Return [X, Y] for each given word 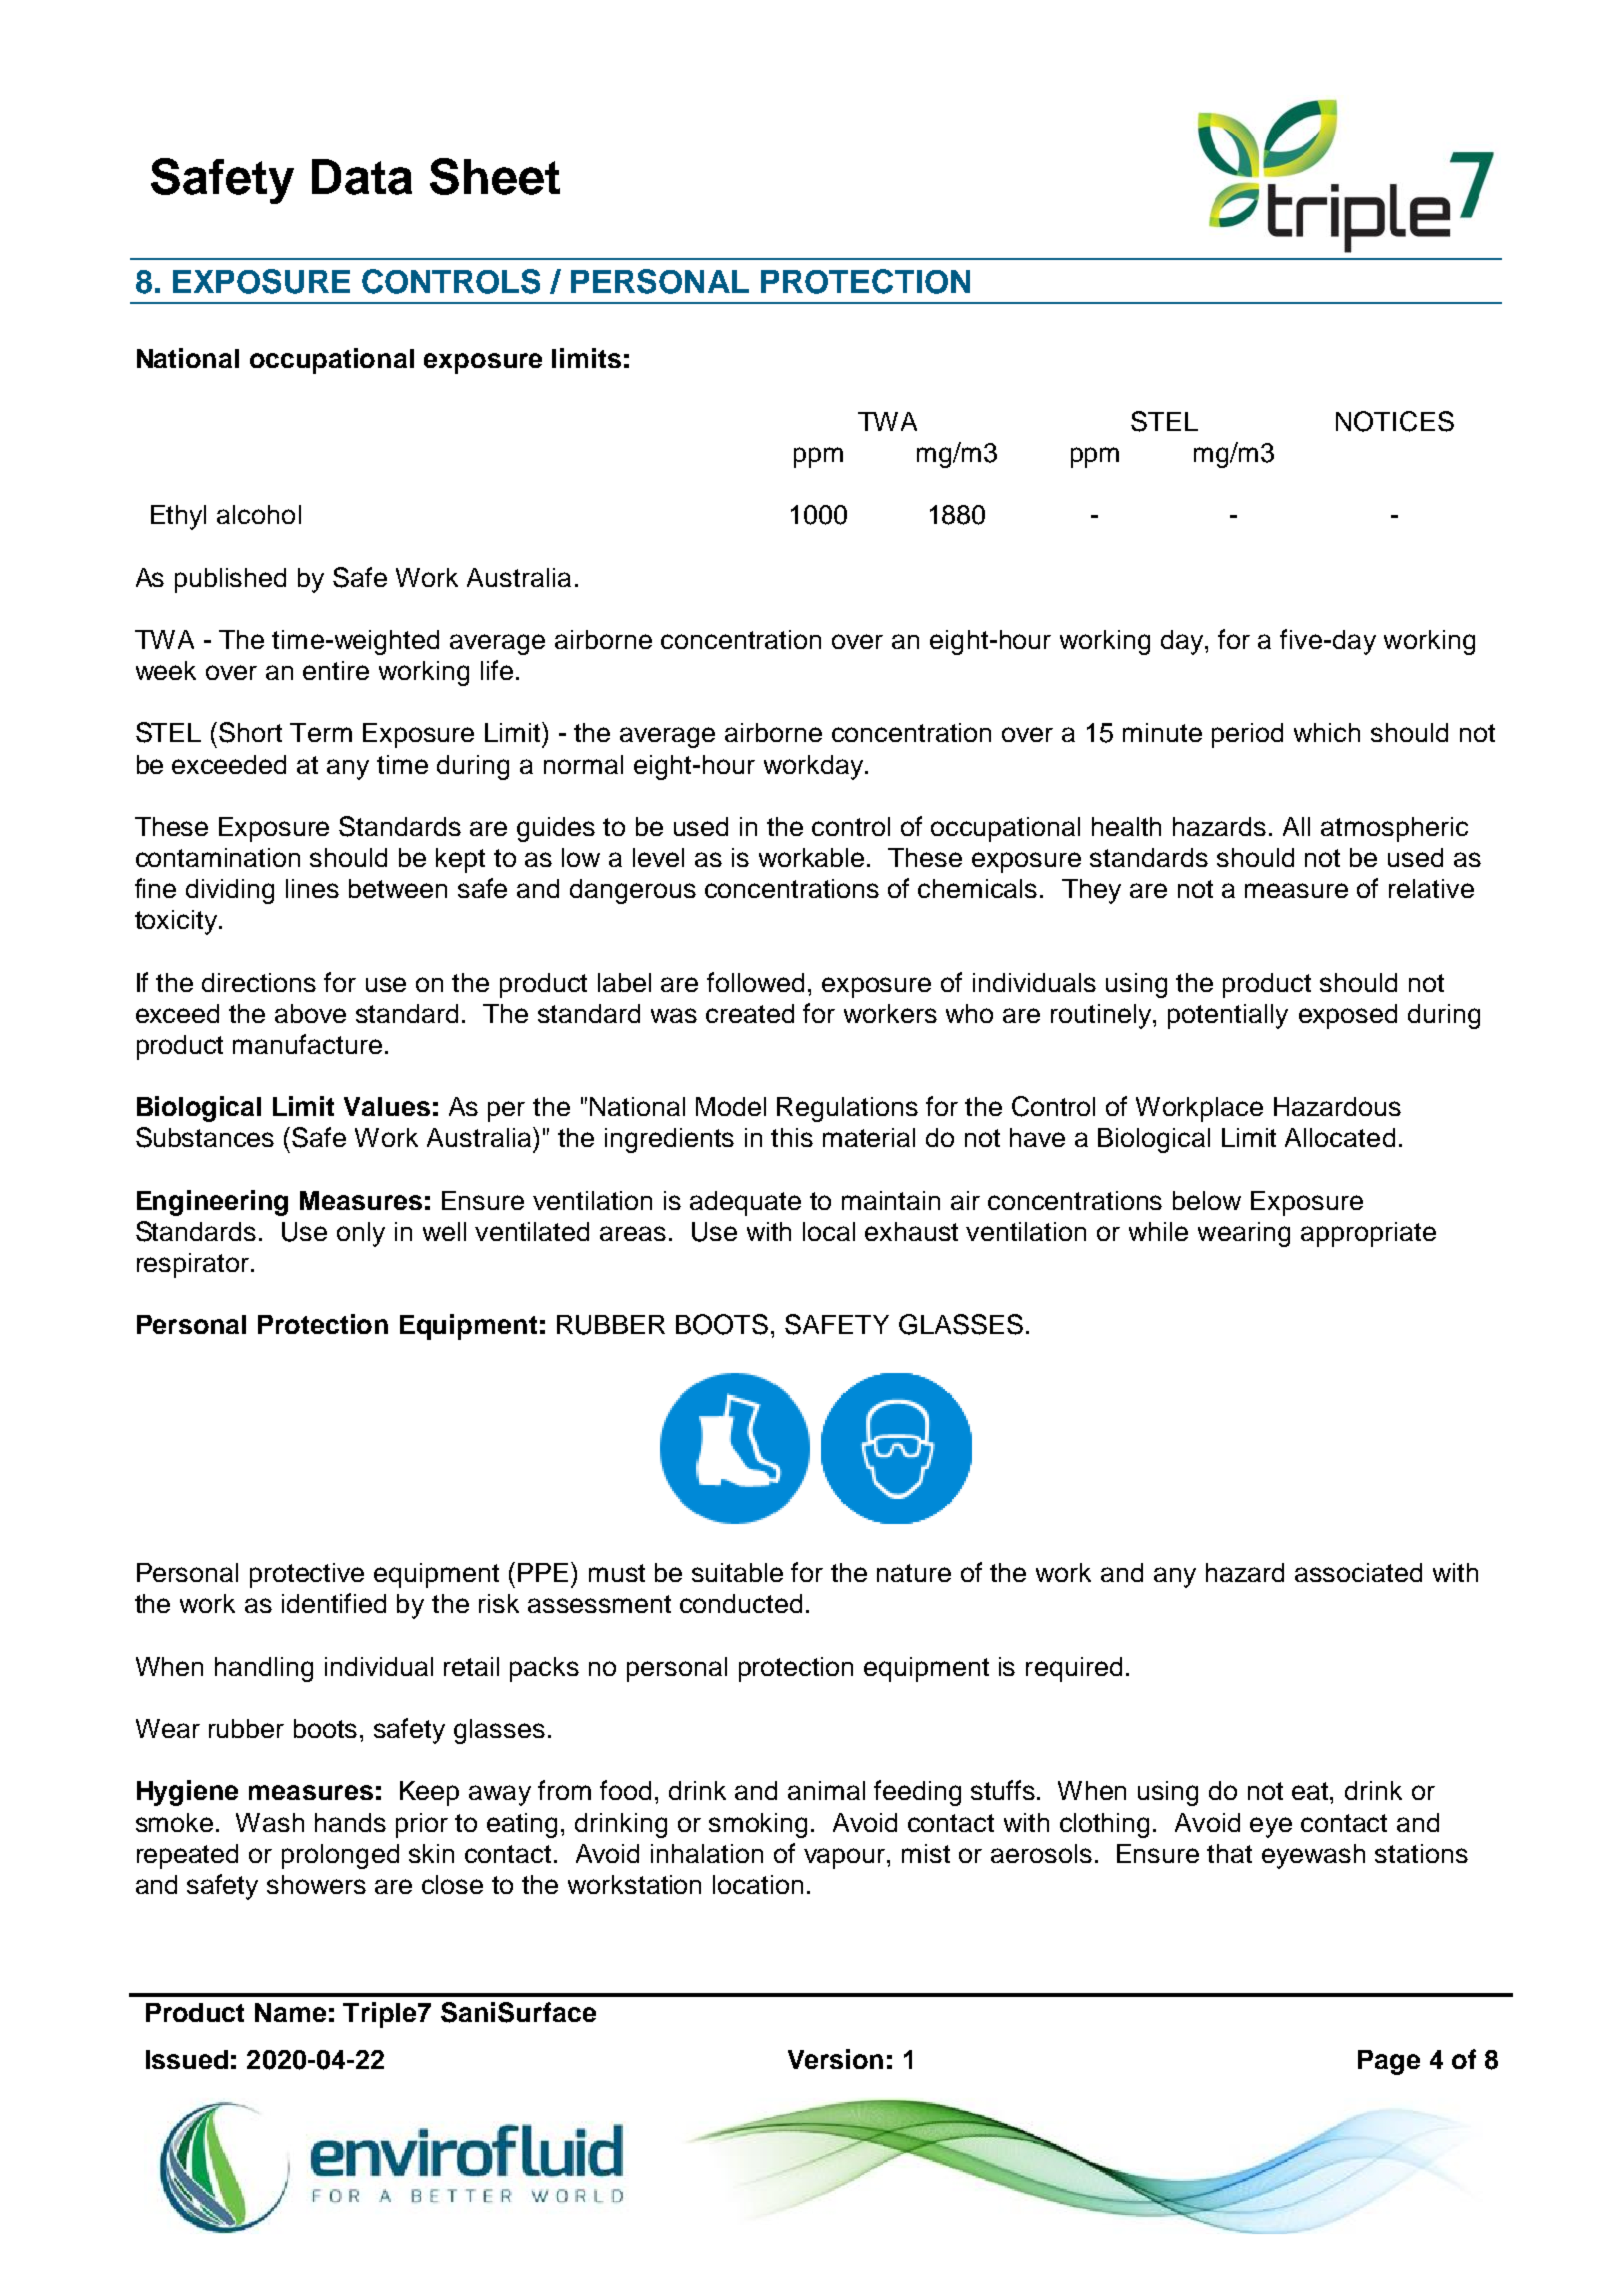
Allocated [1340, 1137]
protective [307, 1575]
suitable [737, 1572]
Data [362, 177]
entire [336, 670]
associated [1358, 1572]
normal [583, 764]
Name [290, 2012]
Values [387, 1106]
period [1247, 735]
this [792, 1137]
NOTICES [1395, 421]
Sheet [495, 176]
